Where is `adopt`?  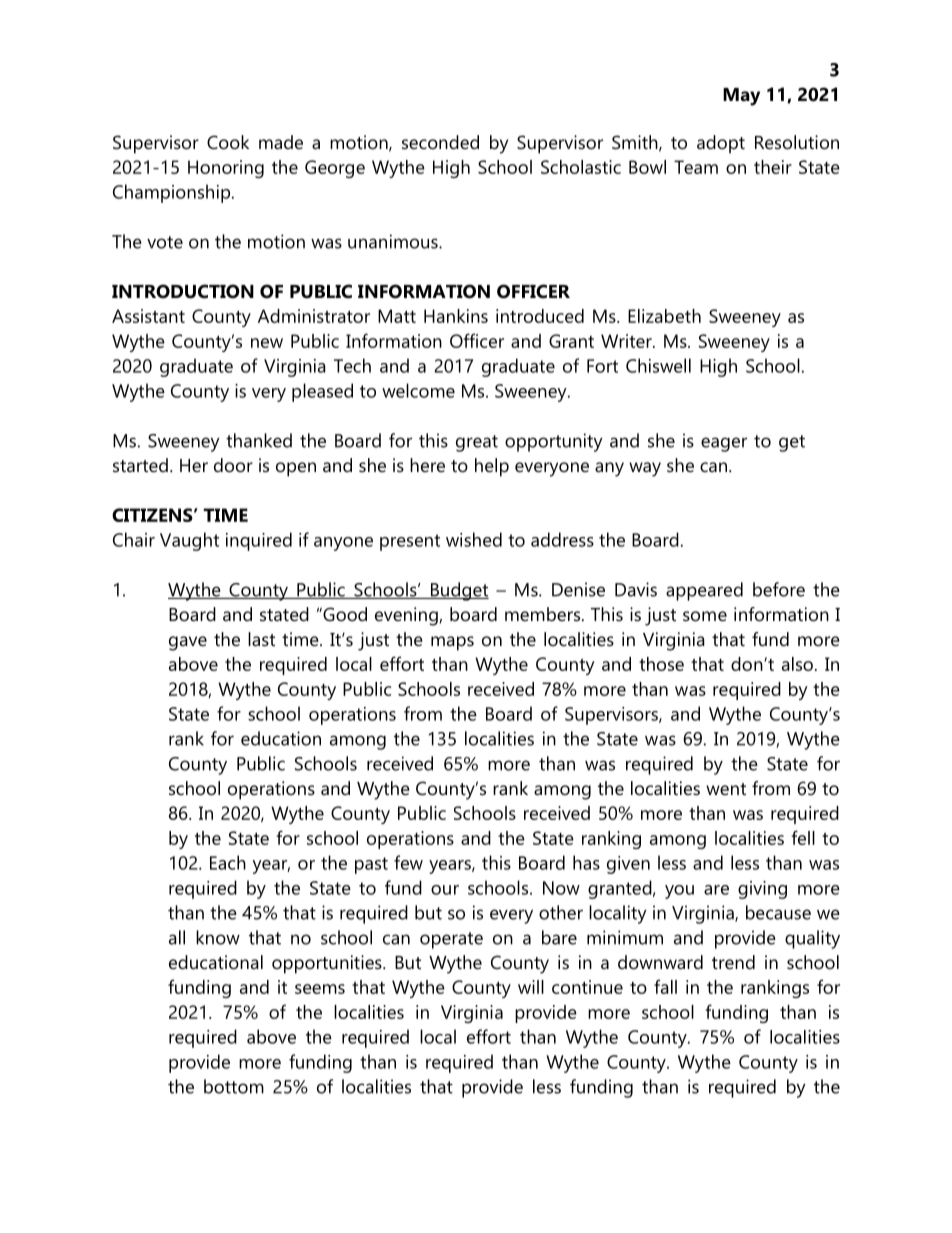
adopt is located at coordinates (721, 144).
